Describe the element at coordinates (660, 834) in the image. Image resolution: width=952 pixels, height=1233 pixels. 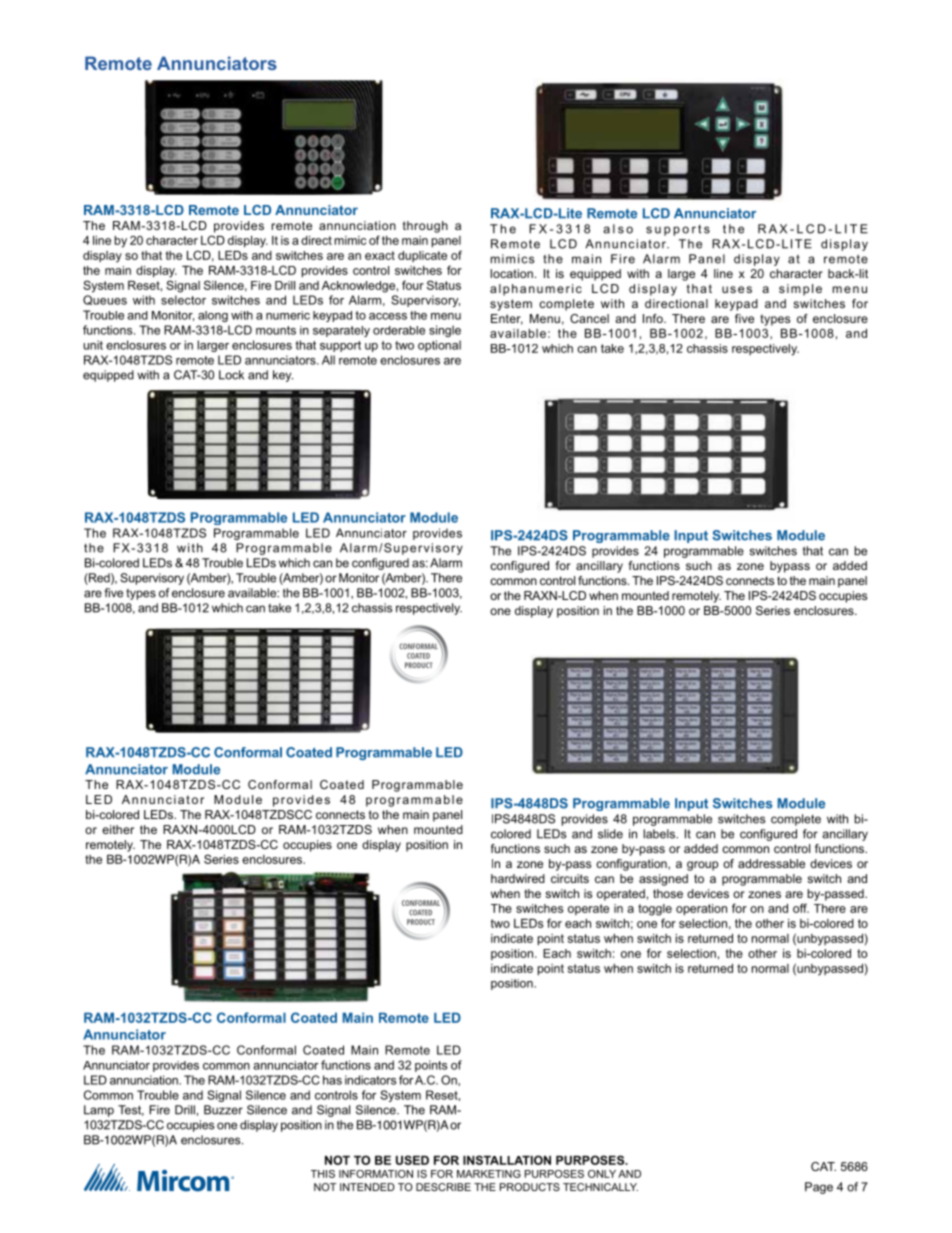
I see `labels` at that location.
